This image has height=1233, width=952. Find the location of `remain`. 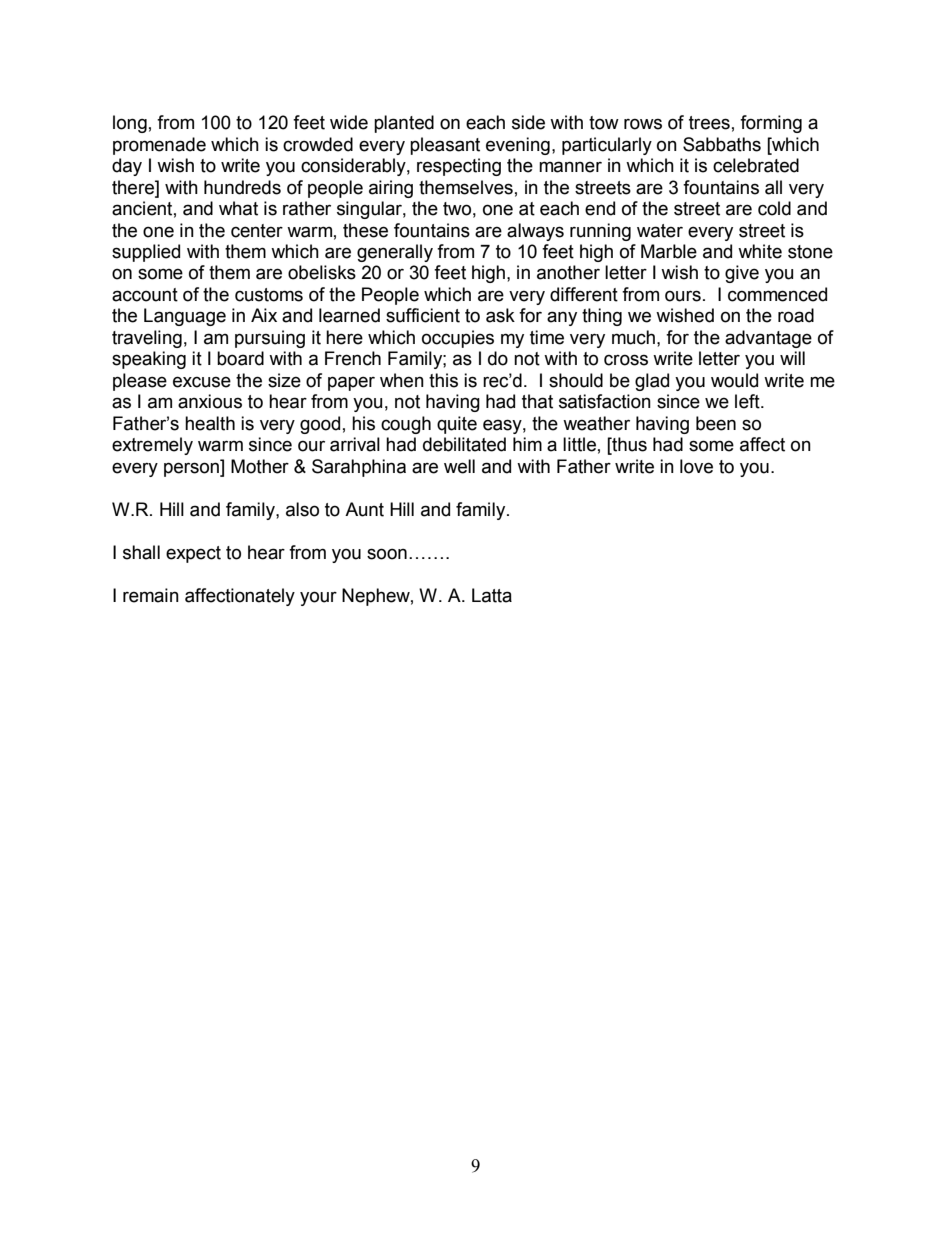

remain is located at coordinates (151, 595).
